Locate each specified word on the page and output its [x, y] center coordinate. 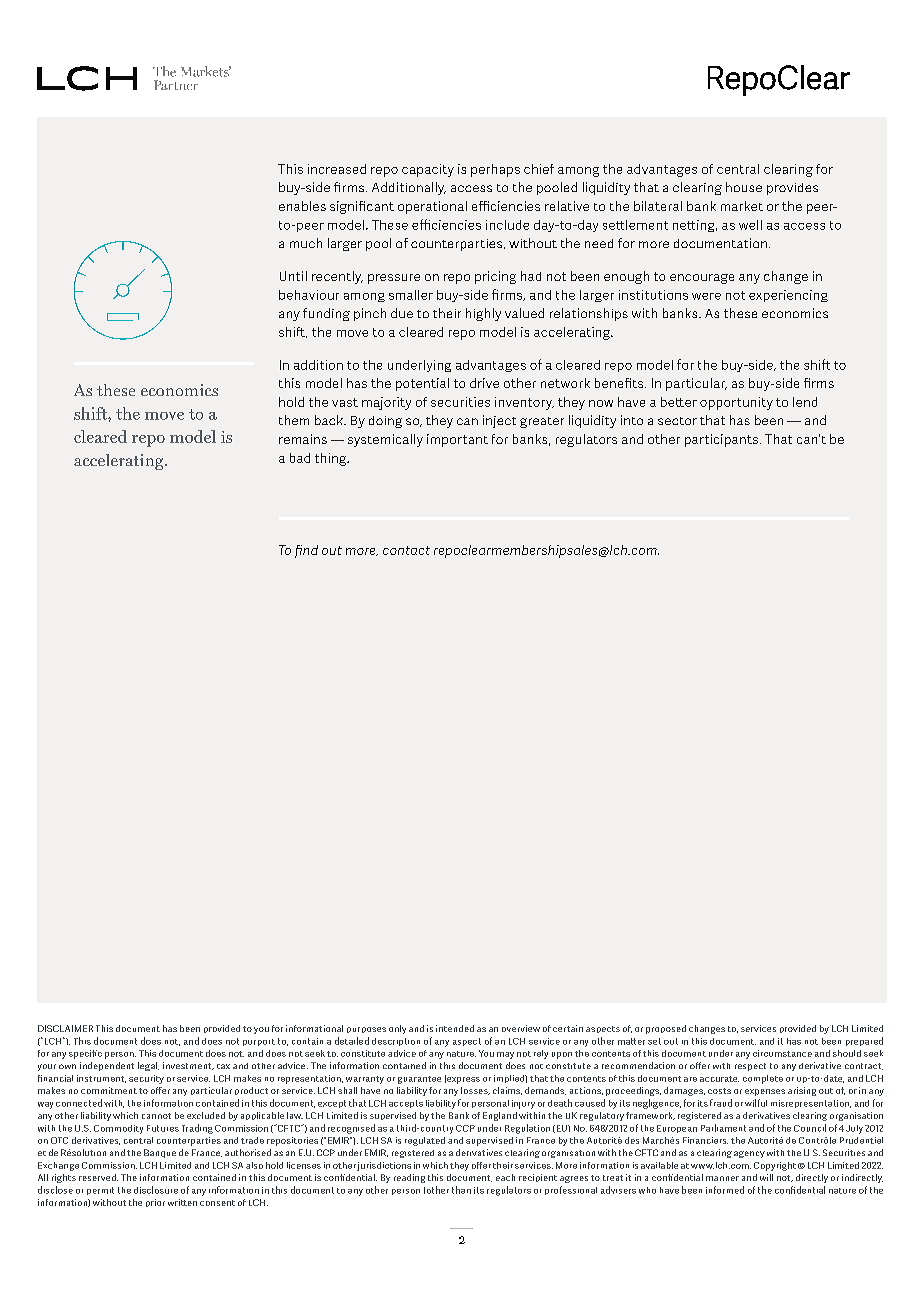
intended [455, 1028]
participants [721, 440]
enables [302, 206]
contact [406, 550]
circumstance [782, 1053]
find [306, 551]
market [742, 206]
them [294, 420]
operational [432, 207]
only [397, 1029]
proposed [666, 1029]
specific [85, 1054]
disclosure [156, 1190]
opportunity [736, 403]
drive [484, 383]
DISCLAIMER [65, 1028]
